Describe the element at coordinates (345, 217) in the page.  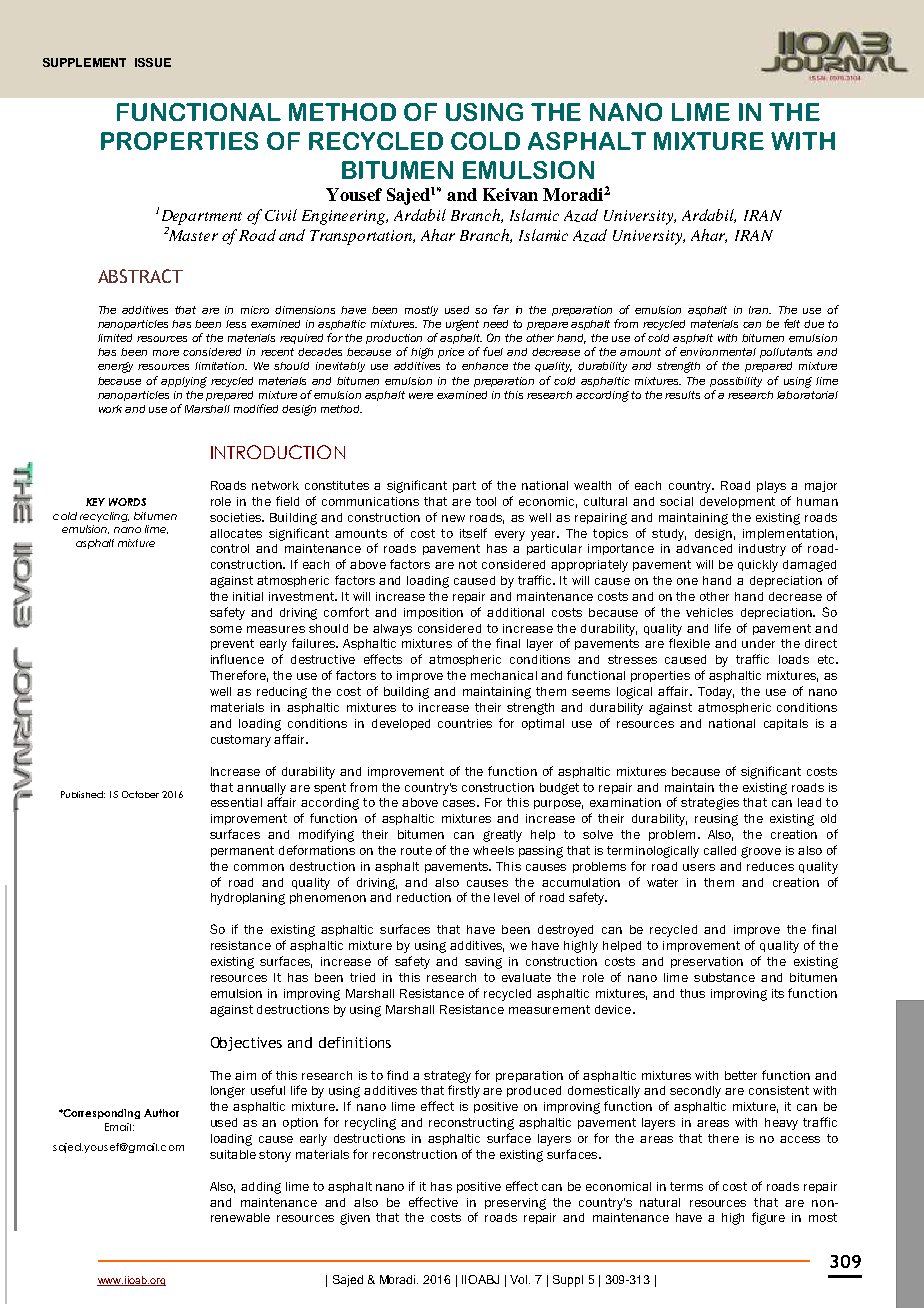
I see `Engineering` at that location.
